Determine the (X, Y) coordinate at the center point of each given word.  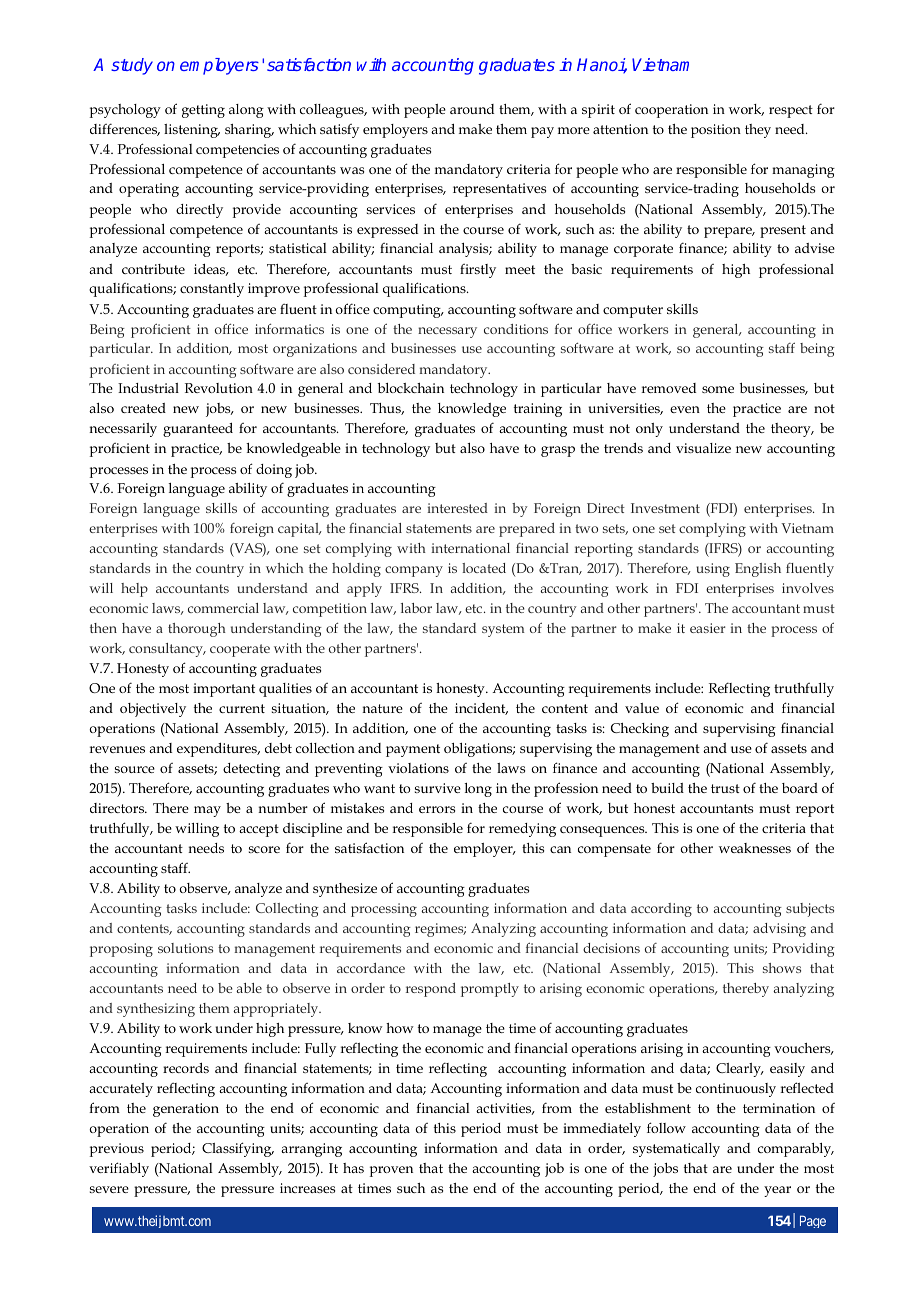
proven (391, 1171)
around (472, 109)
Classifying (238, 1149)
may (207, 811)
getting (203, 111)
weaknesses (755, 848)
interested (457, 508)
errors (437, 809)
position (716, 131)
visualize (703, 448)
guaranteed (198, 430)
